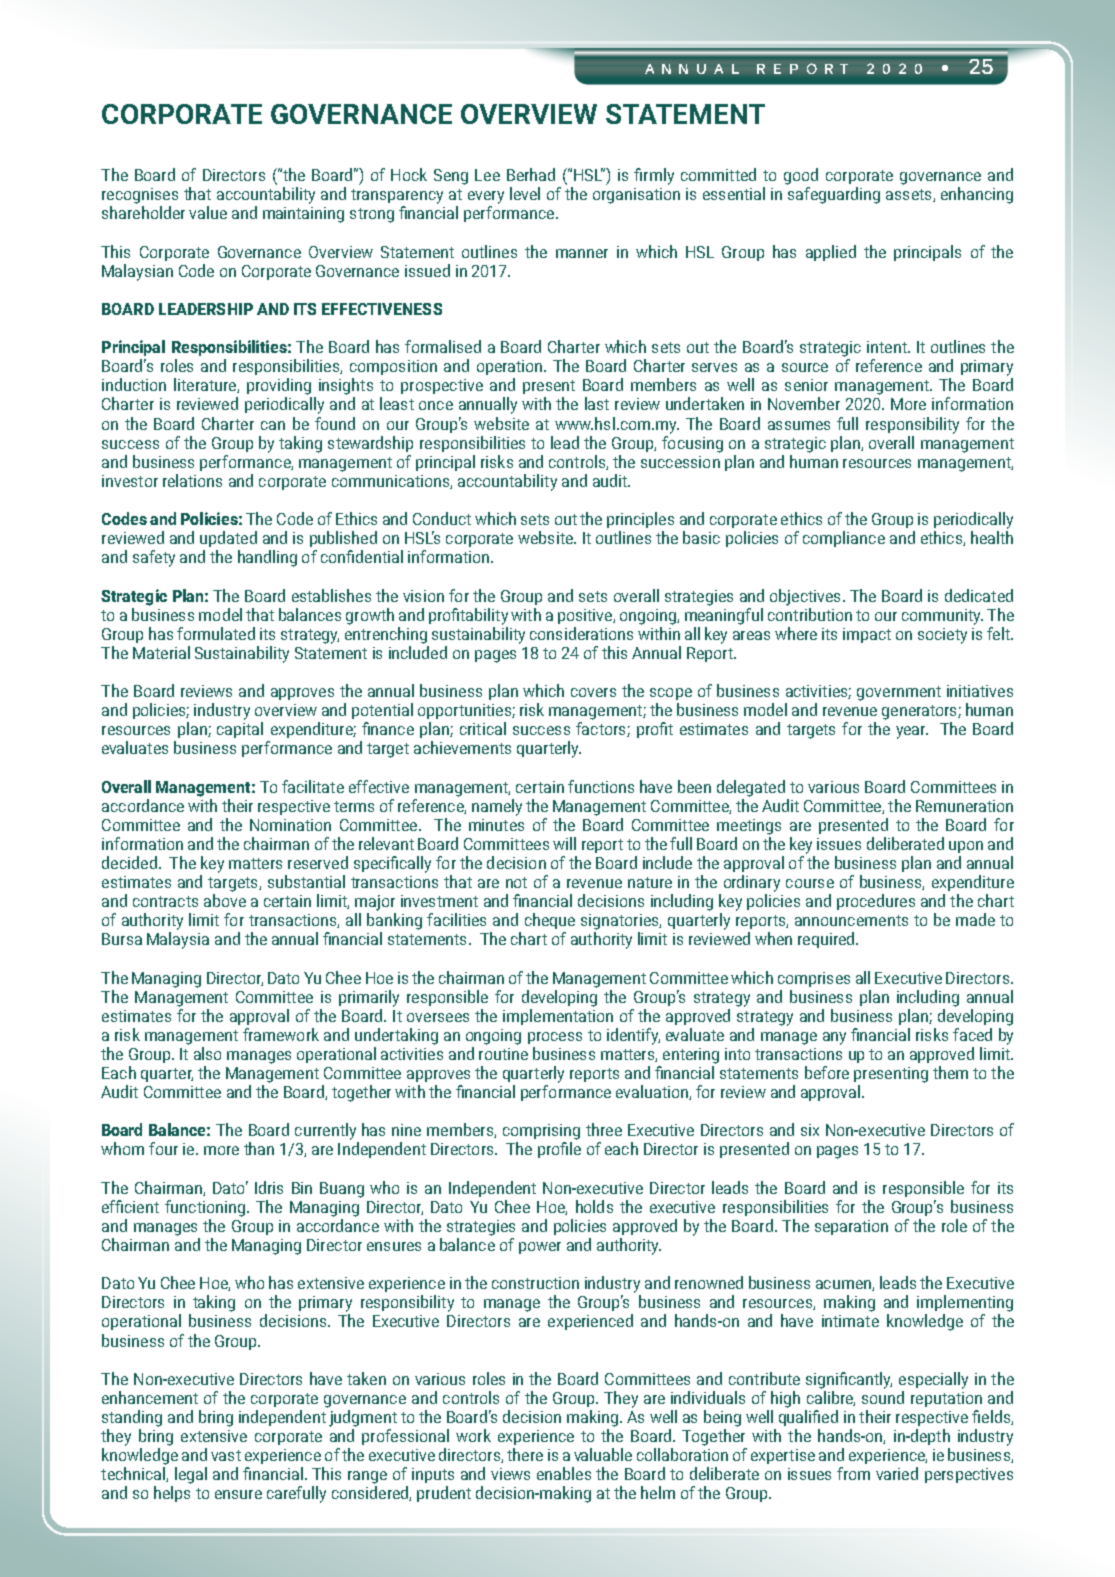 This document has height=1577, width=1115. Describe the element at coordinates (525, 193) in the document. I see `level` at that location.
